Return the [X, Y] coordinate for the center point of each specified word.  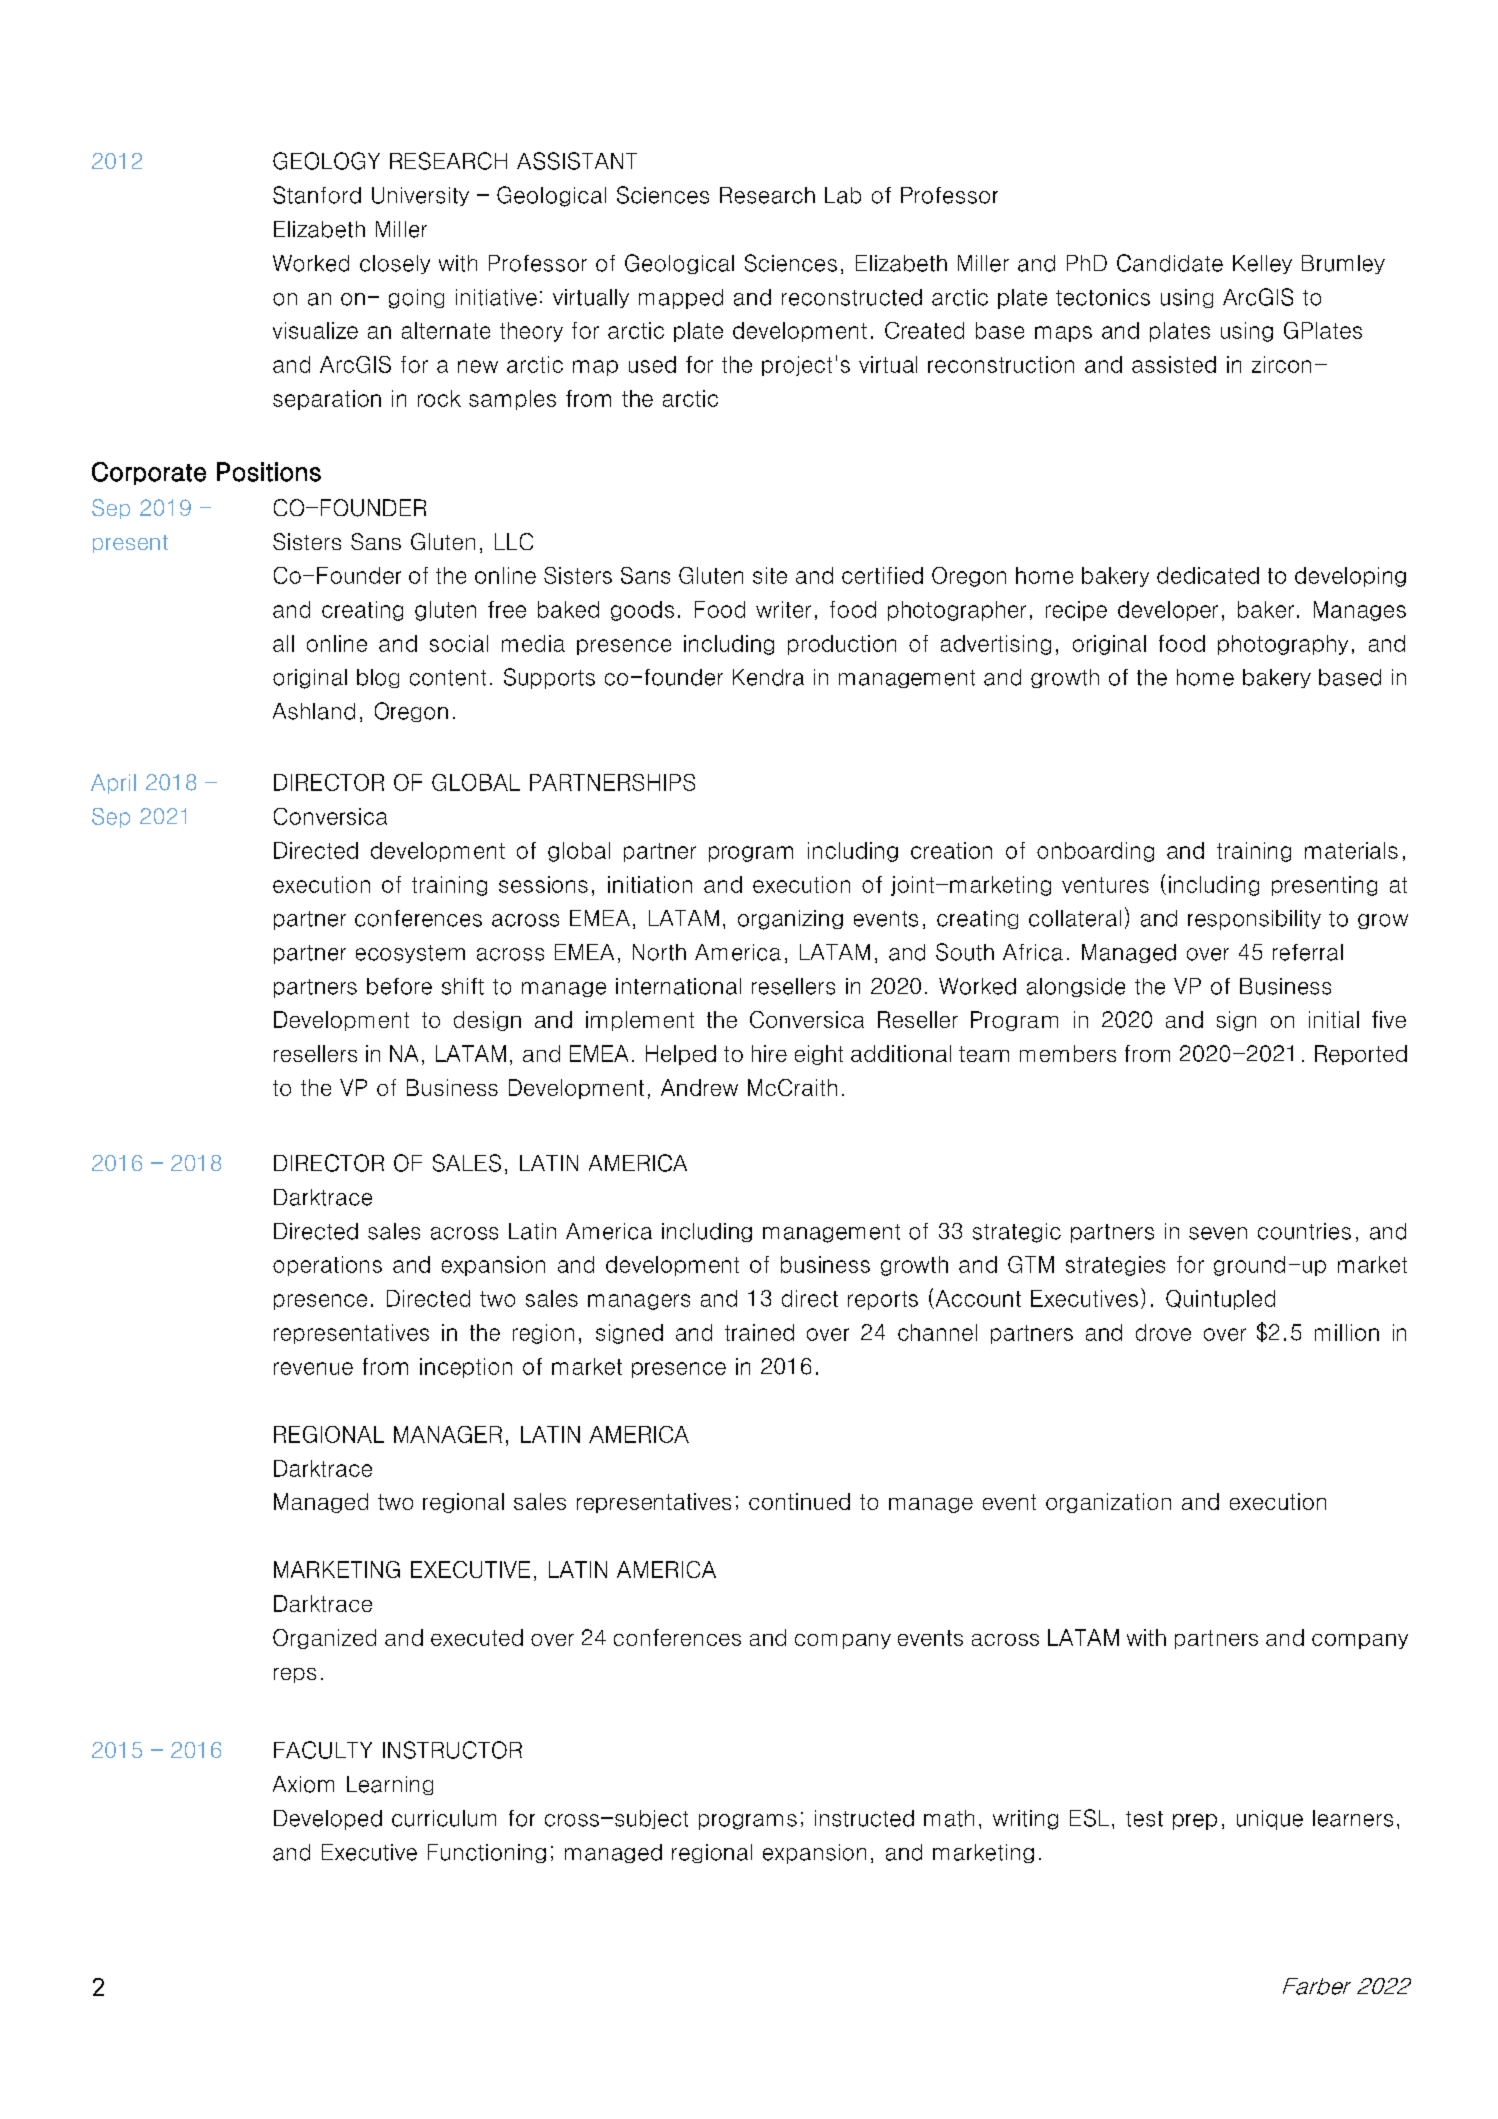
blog [378, 678]
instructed [864, 1818]
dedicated [1208, 575]
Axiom [303, 1784]
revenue [313, 1368]
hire [769, 1053]
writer [783, 609]
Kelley [1262, 264]
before [399, 986]
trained [759, 1332]
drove [1163, 1332]
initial [1334, 1019]
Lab [843, 195]
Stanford [317, 195]
